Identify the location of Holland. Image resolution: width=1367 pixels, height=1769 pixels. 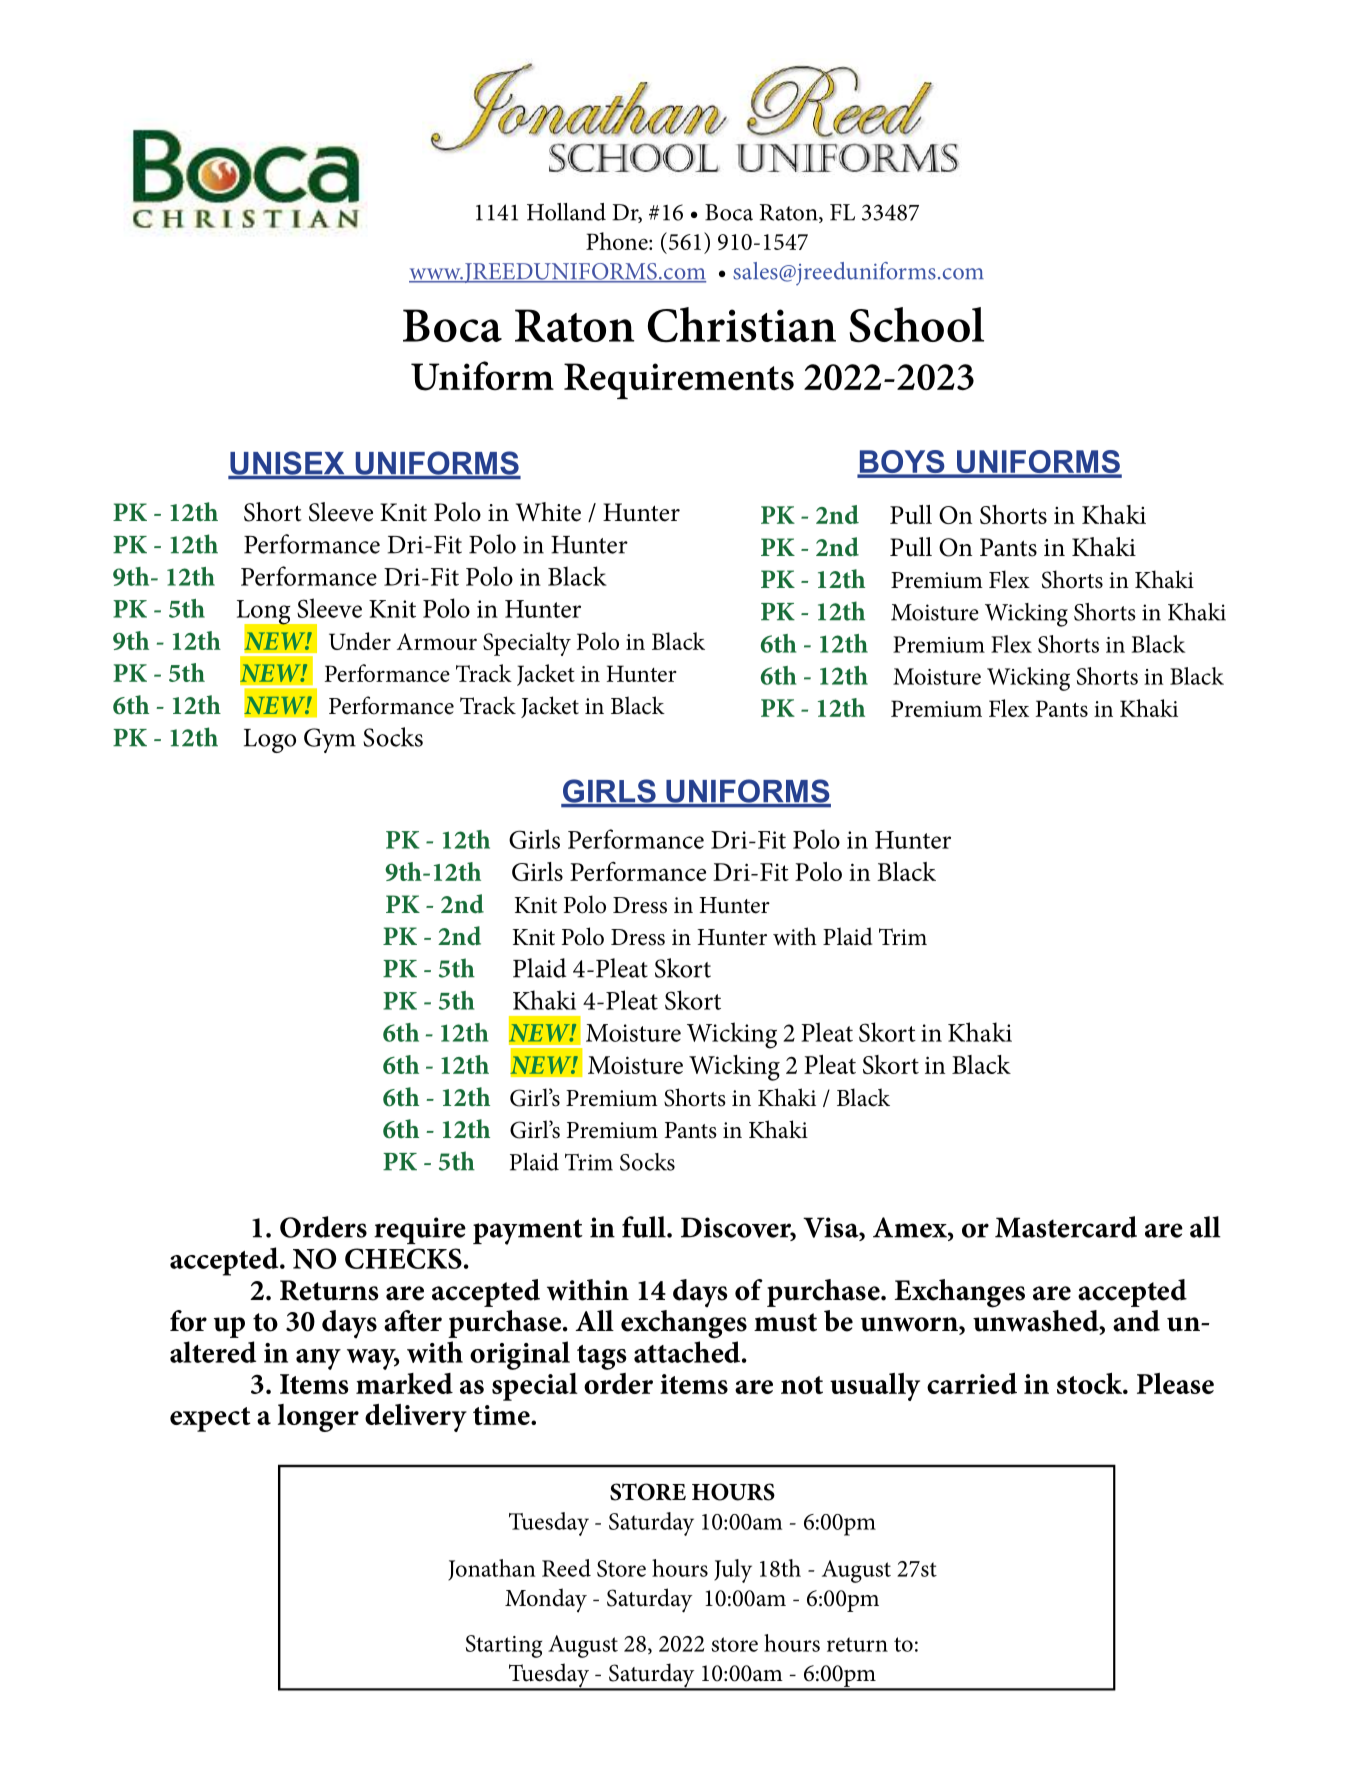
(566, 212).
